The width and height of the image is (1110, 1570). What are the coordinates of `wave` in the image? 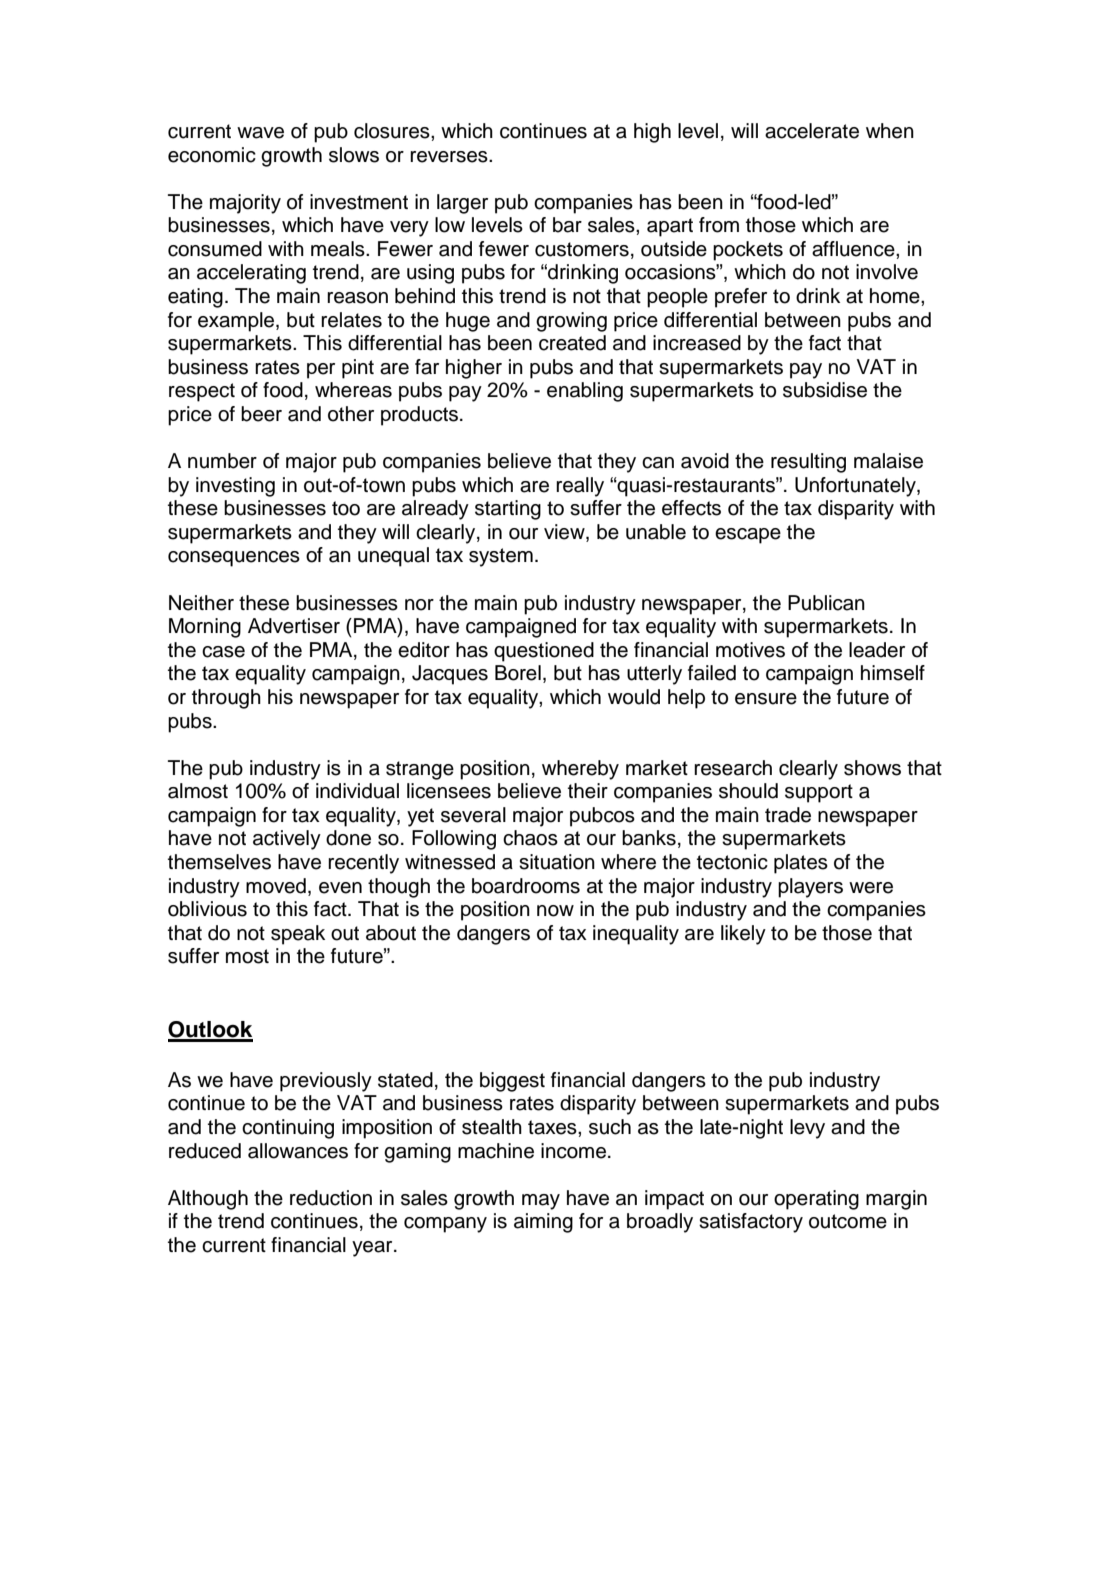 It's located at (260, 133).
